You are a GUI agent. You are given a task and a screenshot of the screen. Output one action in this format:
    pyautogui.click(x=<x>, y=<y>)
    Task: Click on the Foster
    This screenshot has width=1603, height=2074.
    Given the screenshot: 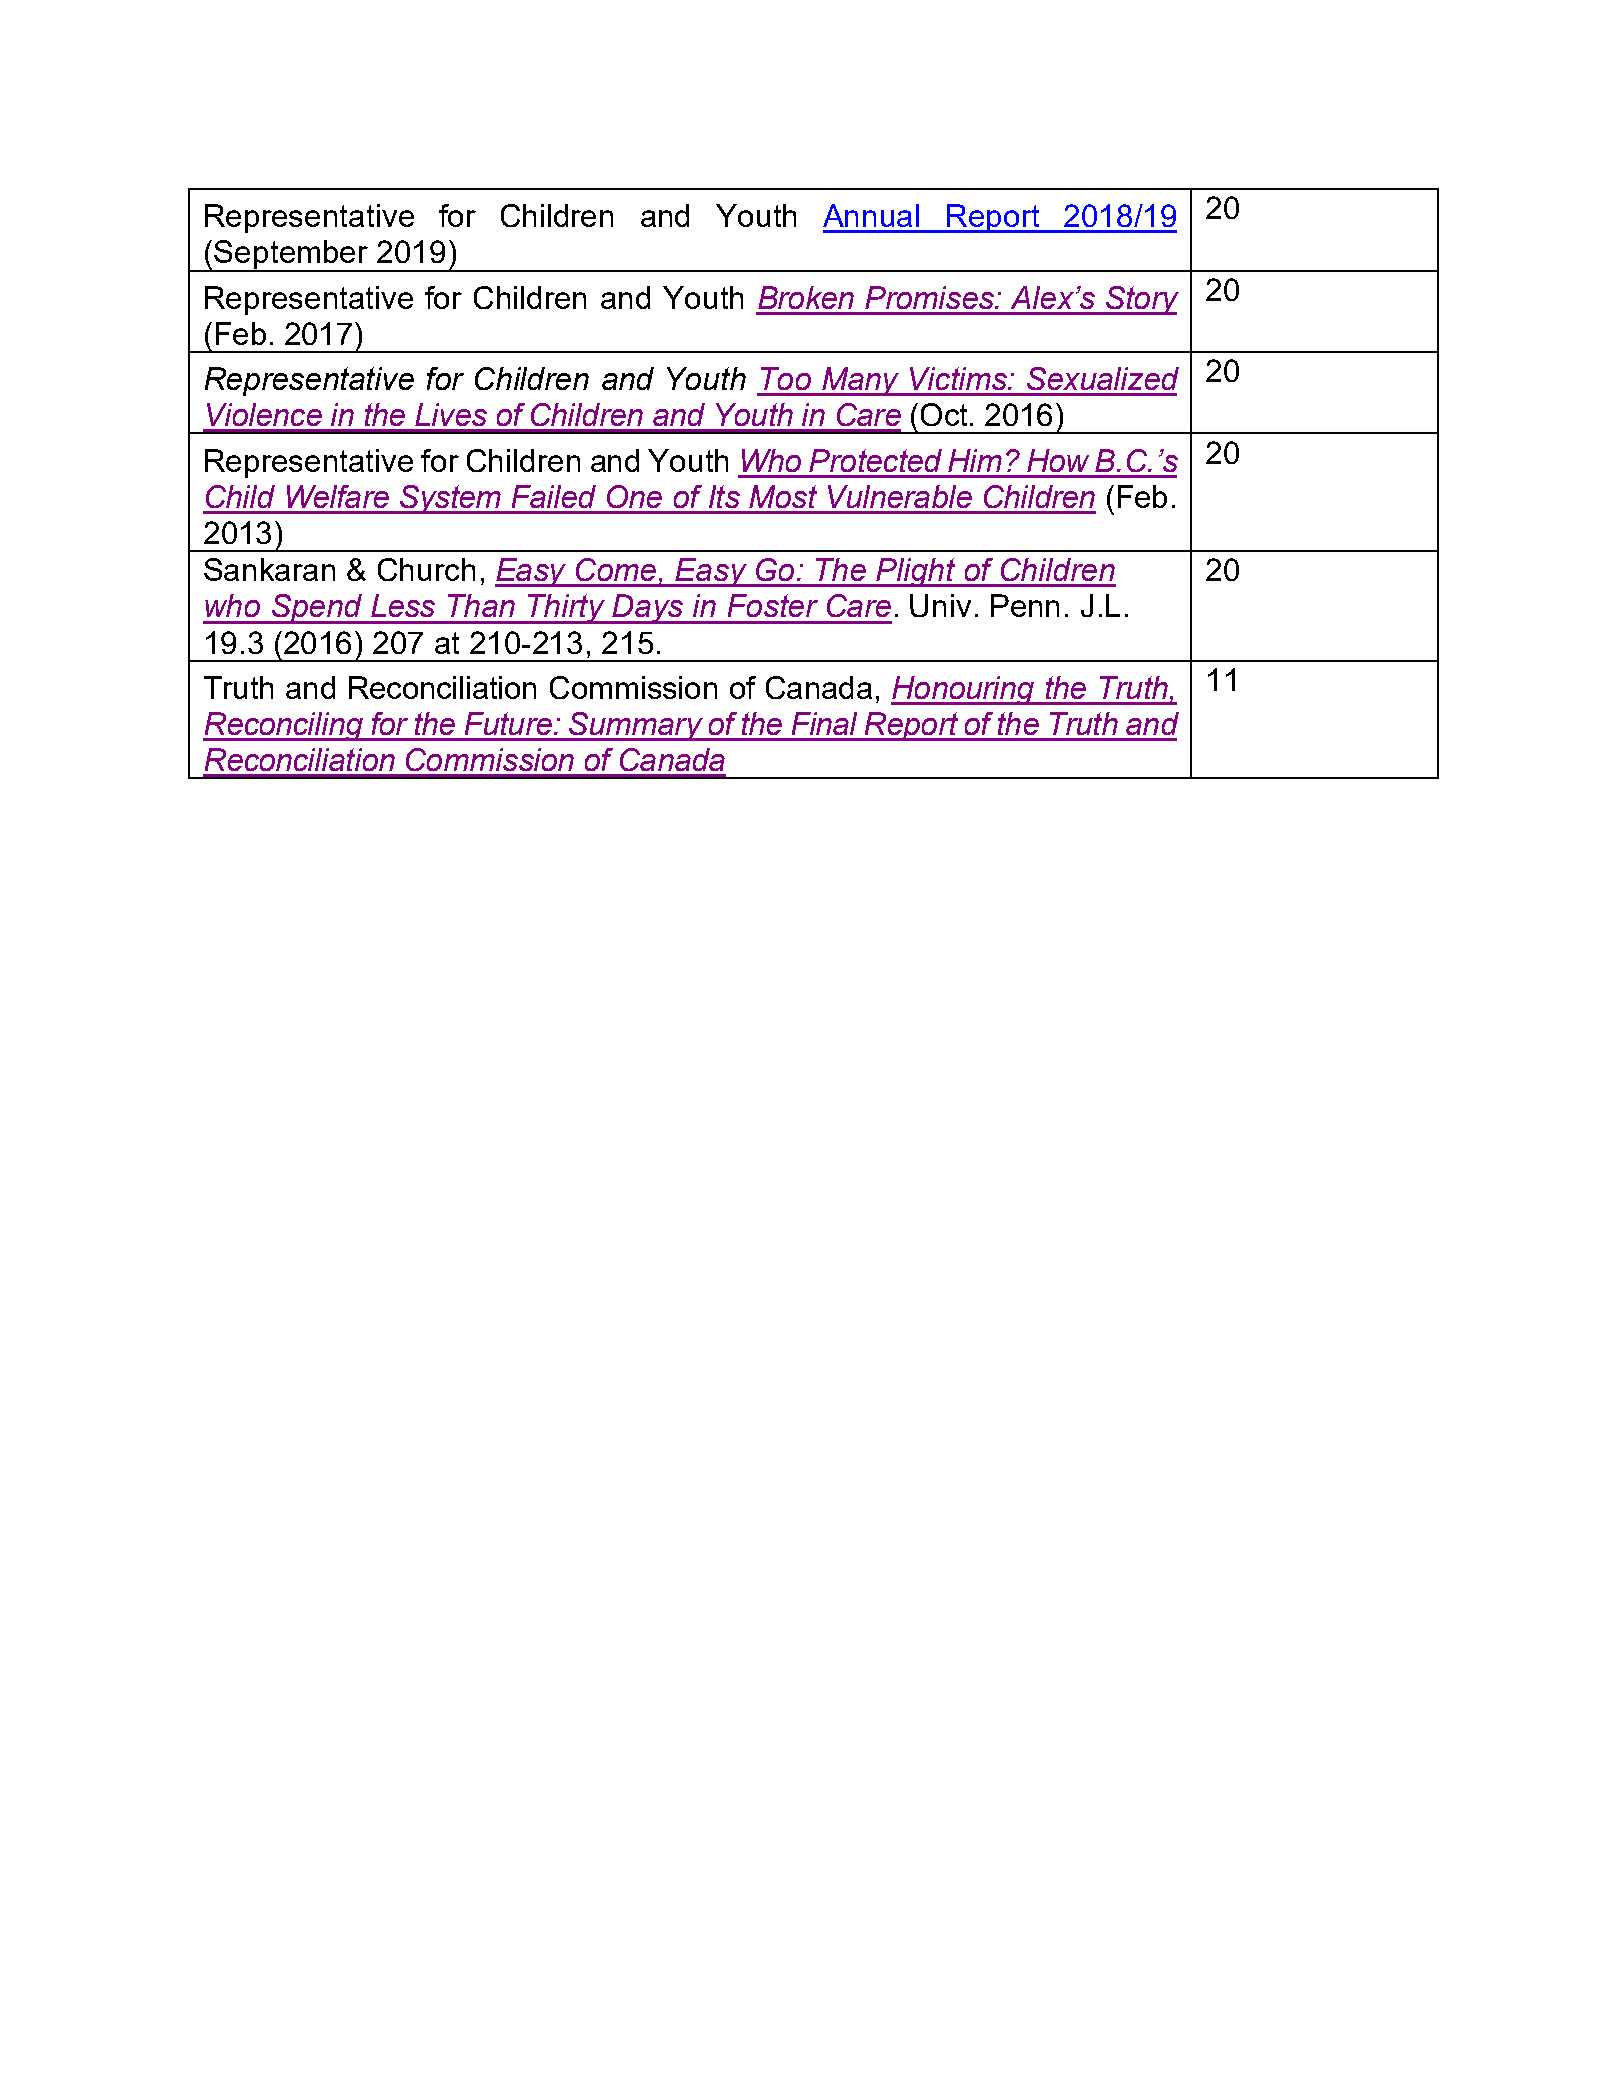 What is the action you would take?
    pyautogui.click(x=773, y=605)
